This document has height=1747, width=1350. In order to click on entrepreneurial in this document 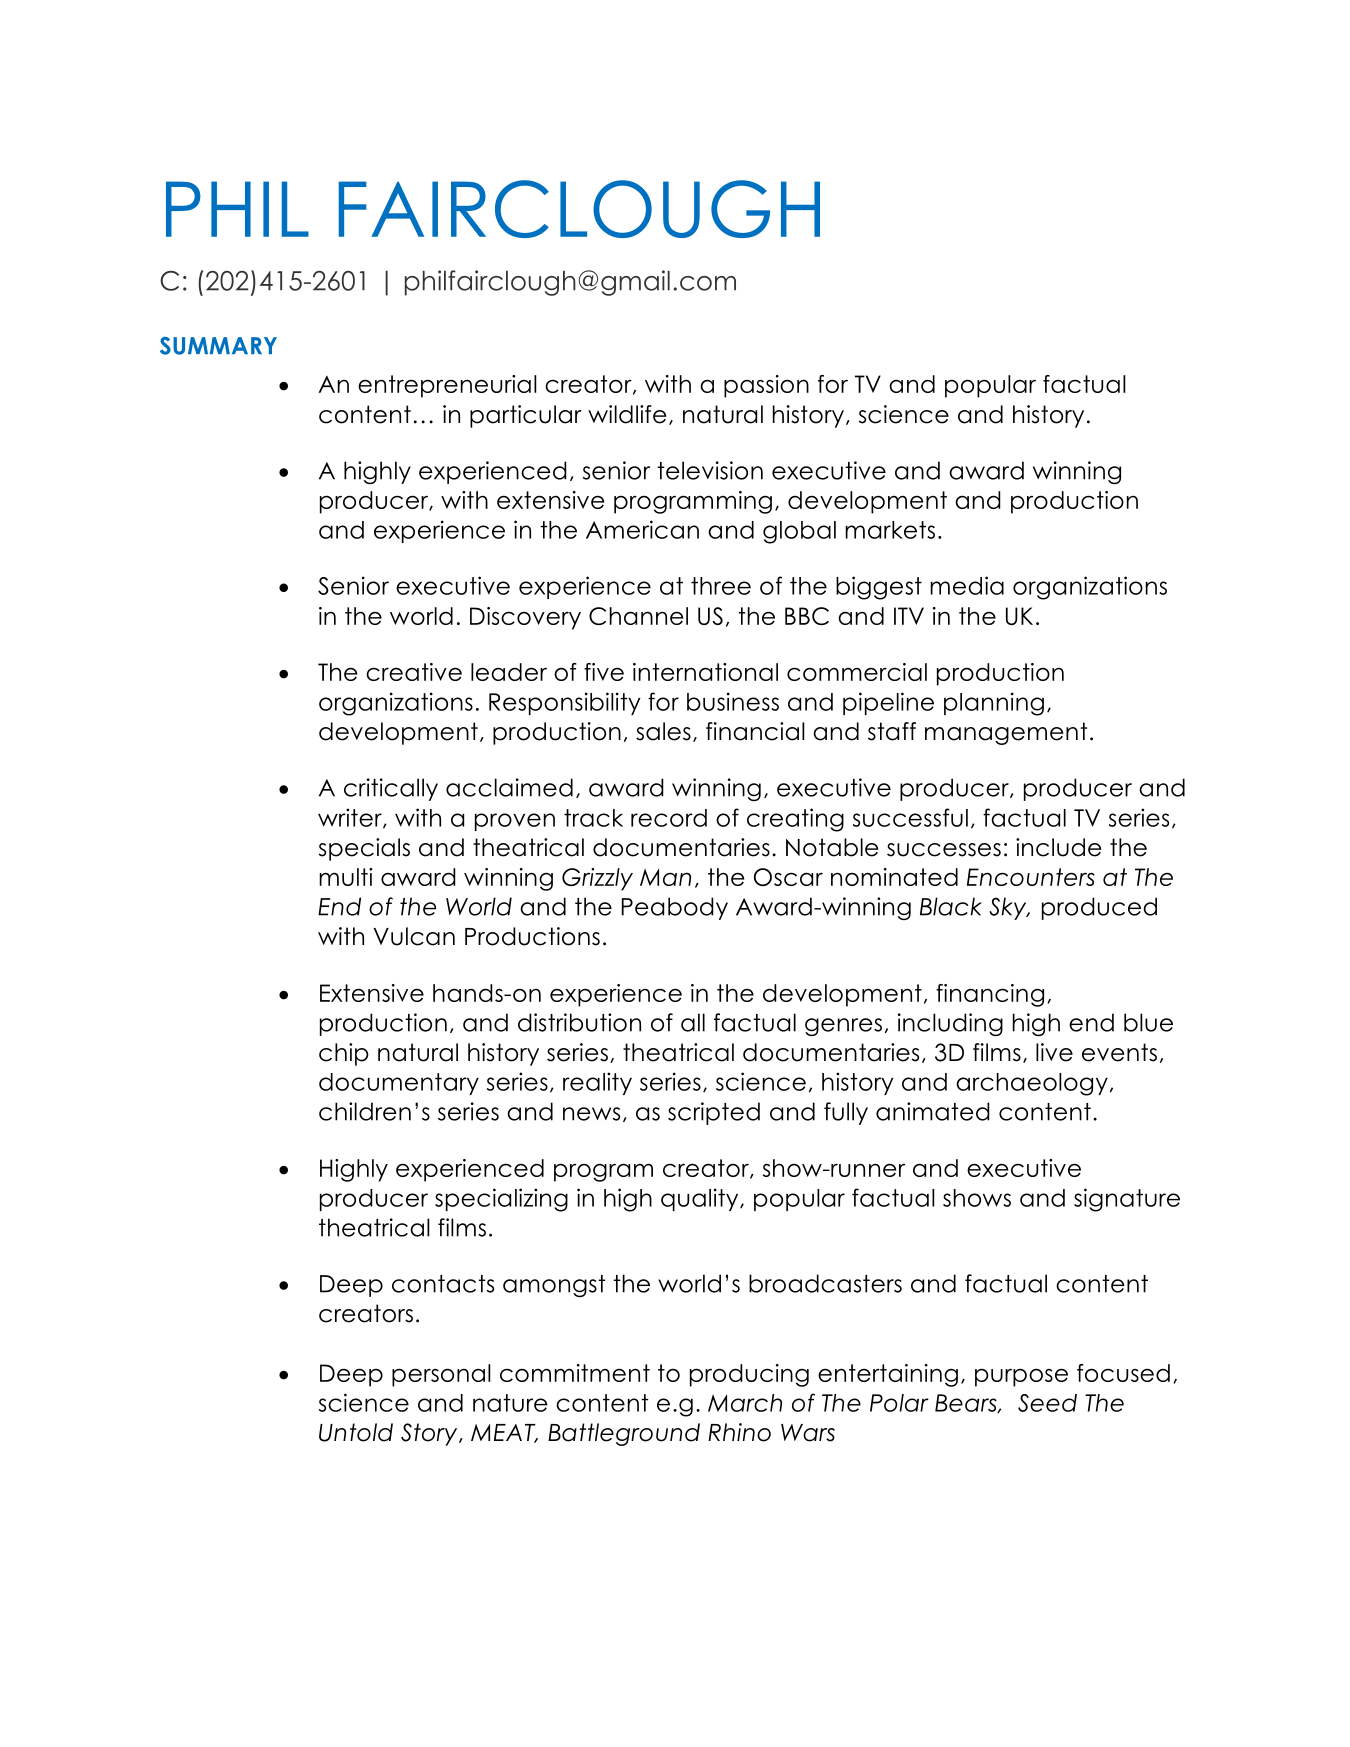, I will do `click(447, 386)`.
